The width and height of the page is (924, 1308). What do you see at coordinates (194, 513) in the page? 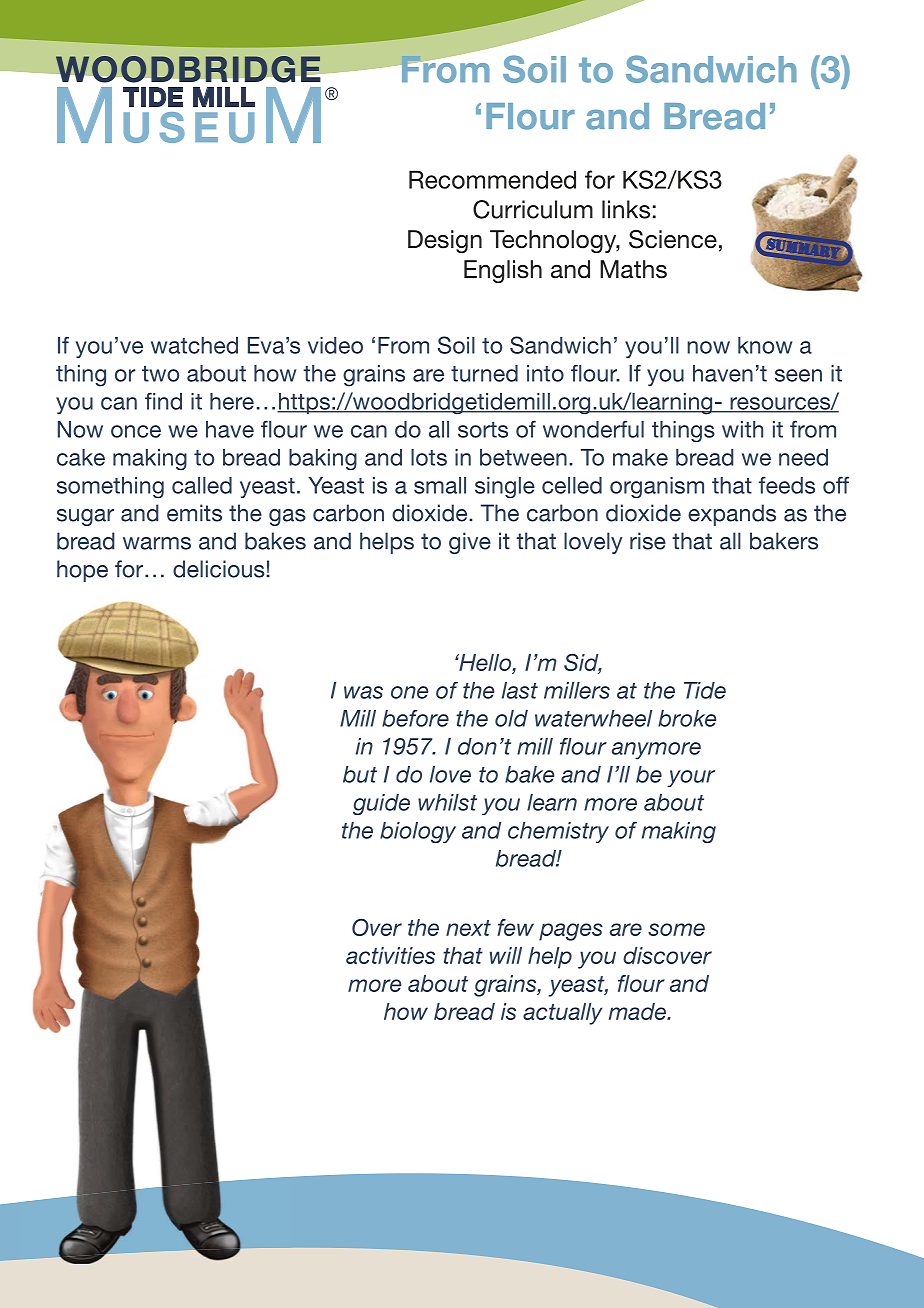
I see `emits` at bounding box center [194, 513].
